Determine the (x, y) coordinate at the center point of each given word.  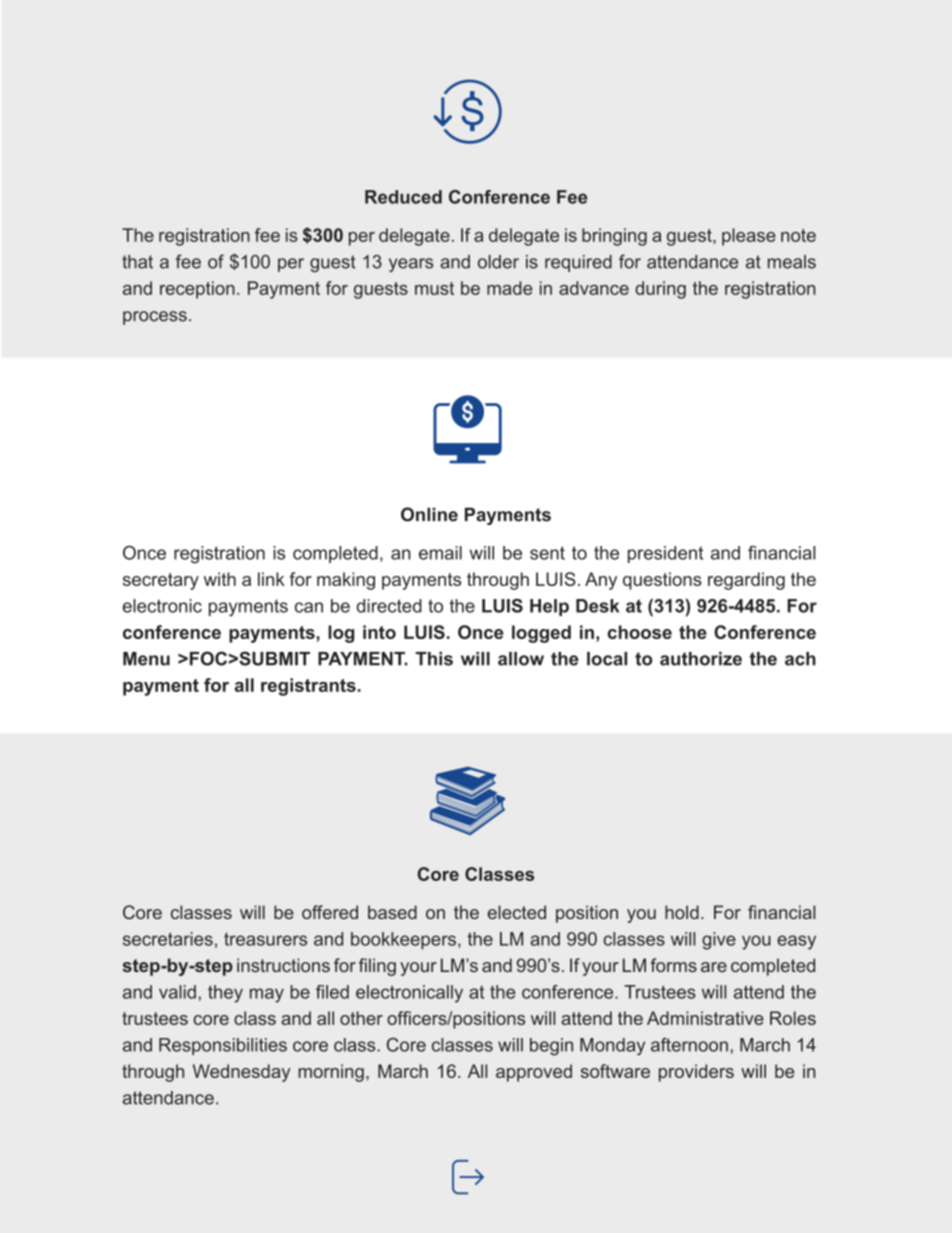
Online (429, 514)
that (137, 262)
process (155, 318)
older (498, 262)
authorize (701, 659)
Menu (146, 659)
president (665, 554)
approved (534, 1073)
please (749, 237)
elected (517, 912)
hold (682, 912)
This (434, 659)
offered (330, 912)
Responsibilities (223, 1046)
